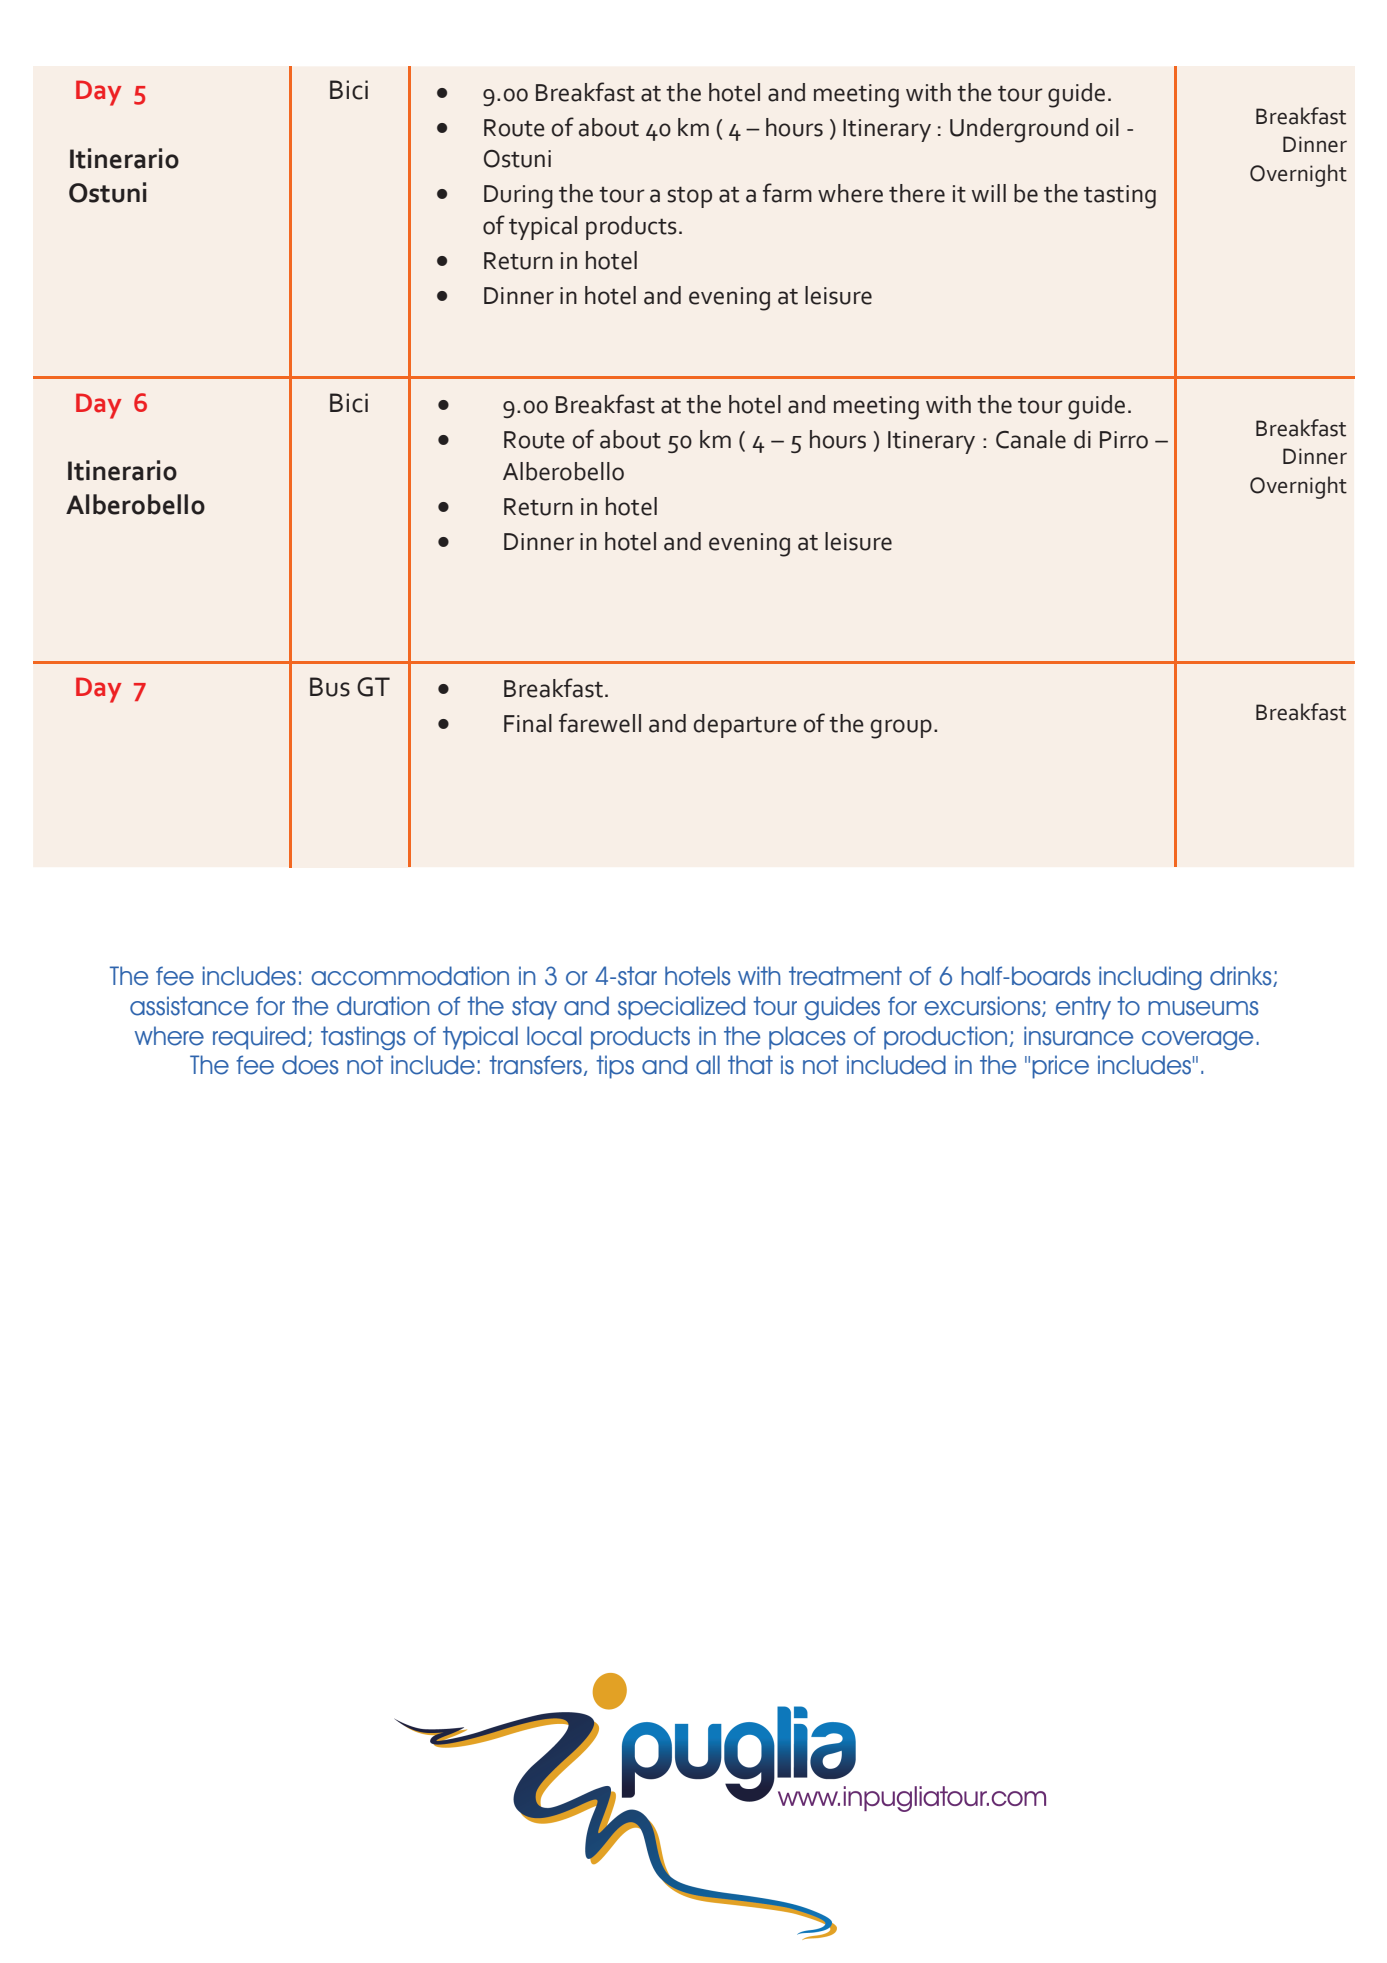  I want to click on insurance, so click(1078, 1036).
